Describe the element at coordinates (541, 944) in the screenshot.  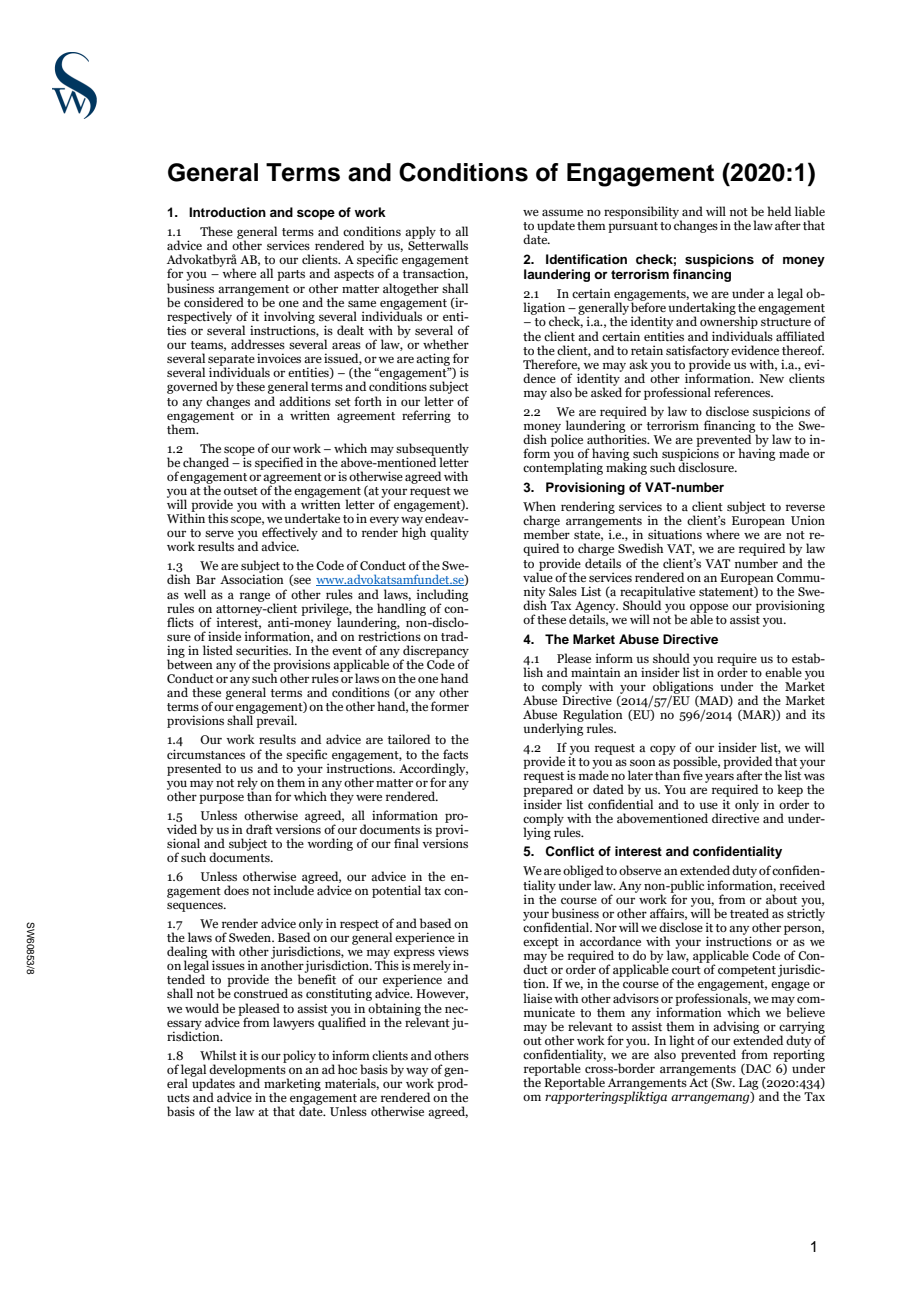
I see `except` at that location.
